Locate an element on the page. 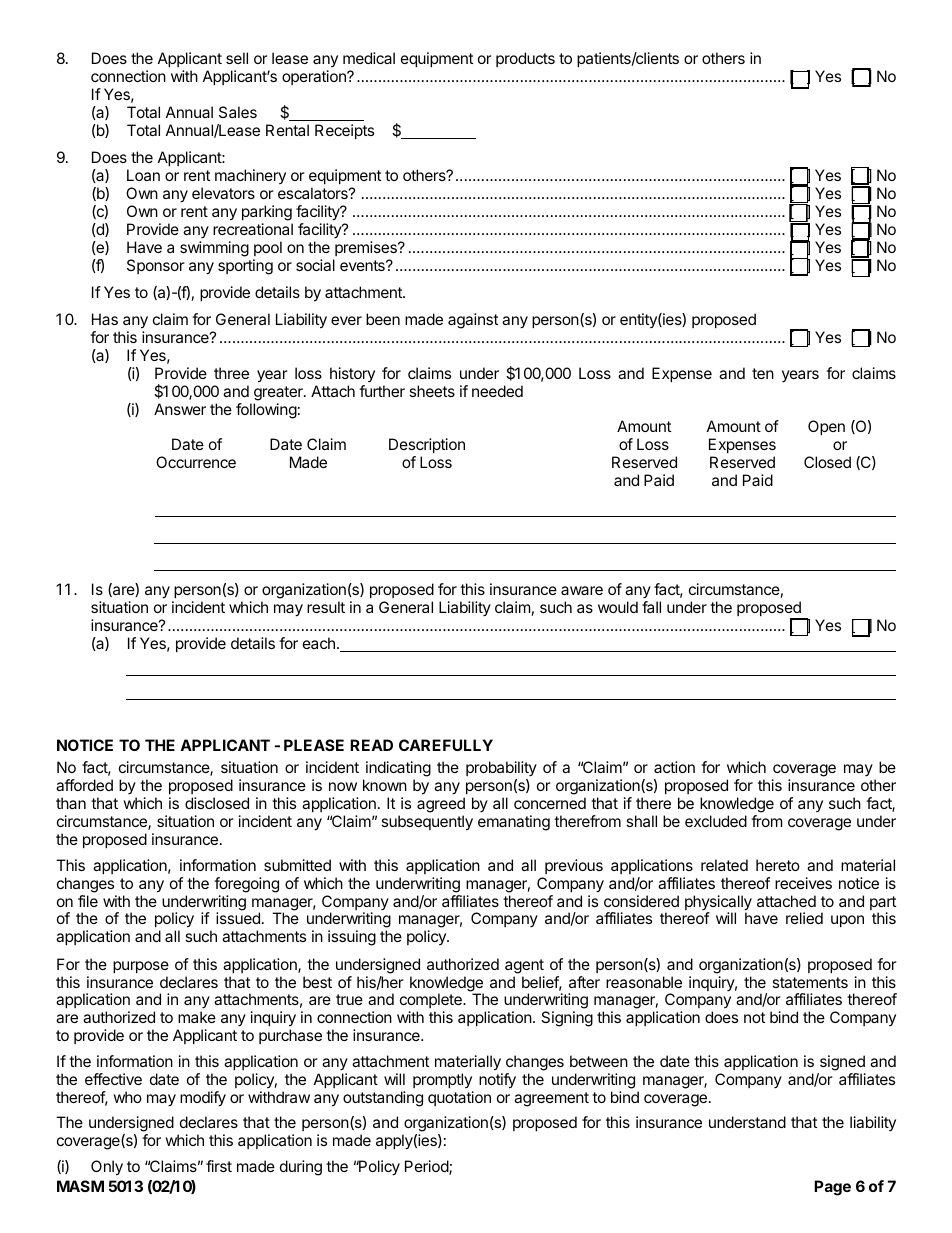 The height and width of the page is (1233, 952). each is located at coordinates (319, 643).
